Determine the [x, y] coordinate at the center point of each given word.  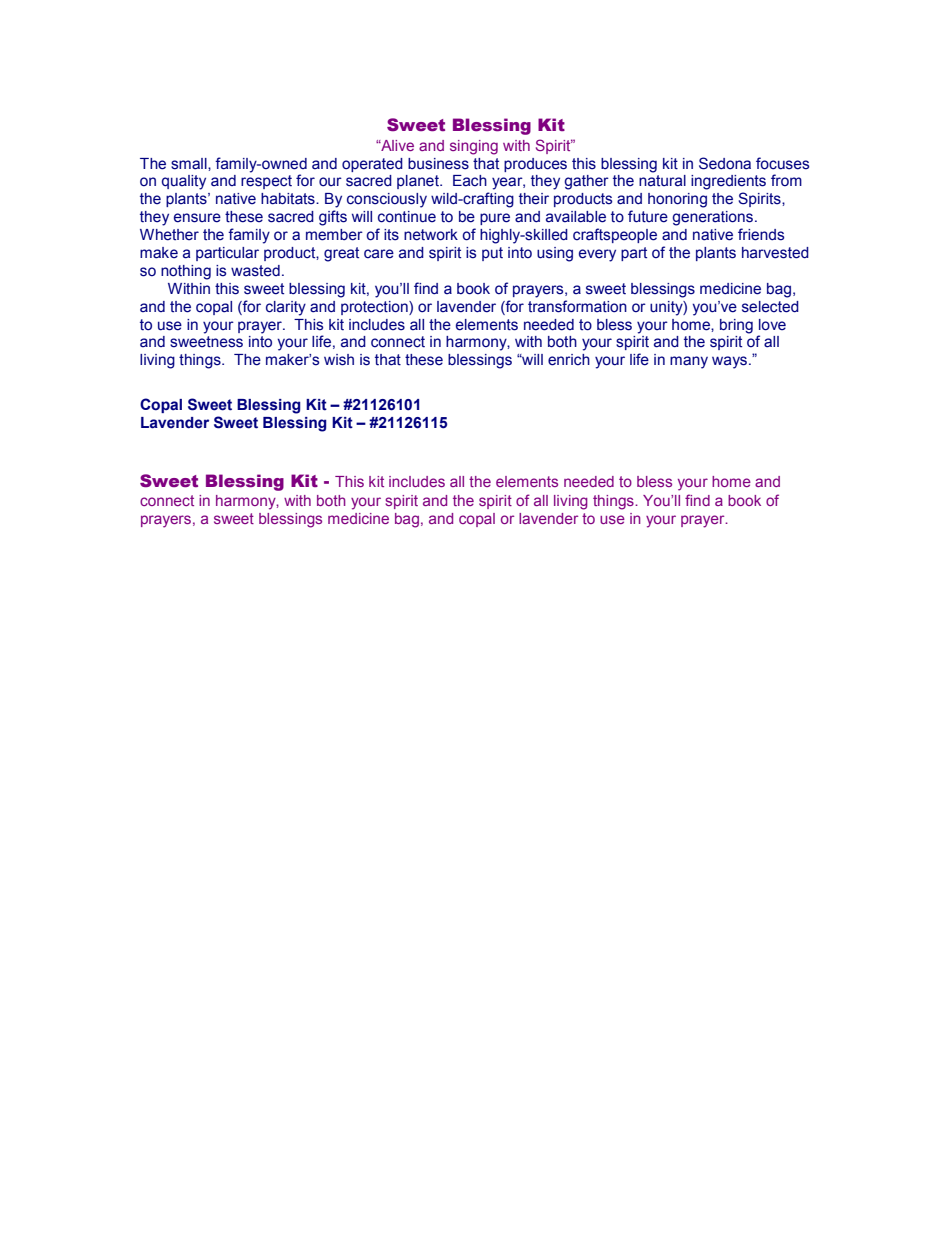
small [190, 164]
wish [339, 360]
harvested [775, 253]
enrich [569, 360]
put [492, 254]
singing [474, 147]
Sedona [725, 163]
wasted [255, 271]
